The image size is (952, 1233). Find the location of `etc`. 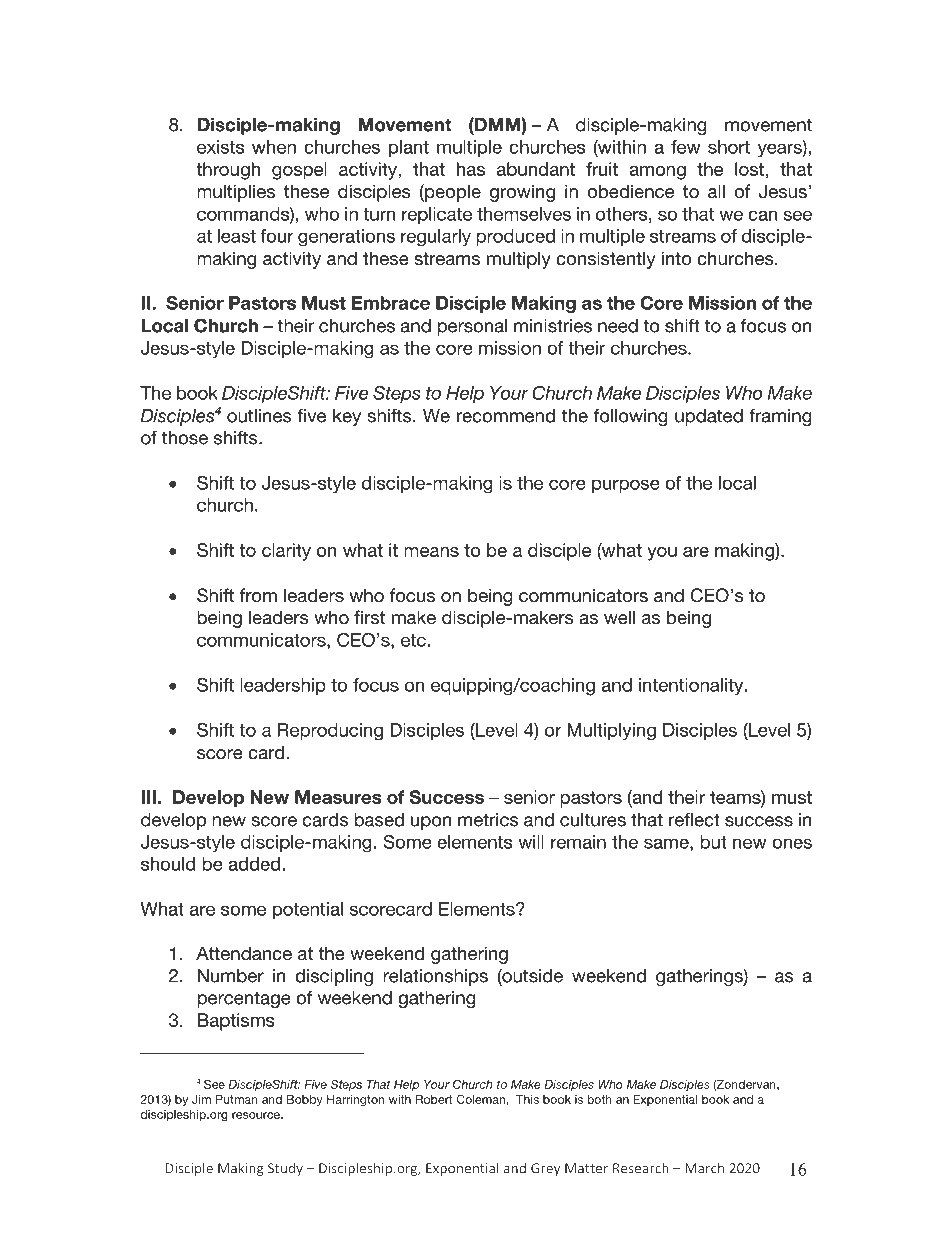

etc is located at coordinates (414, 640).
